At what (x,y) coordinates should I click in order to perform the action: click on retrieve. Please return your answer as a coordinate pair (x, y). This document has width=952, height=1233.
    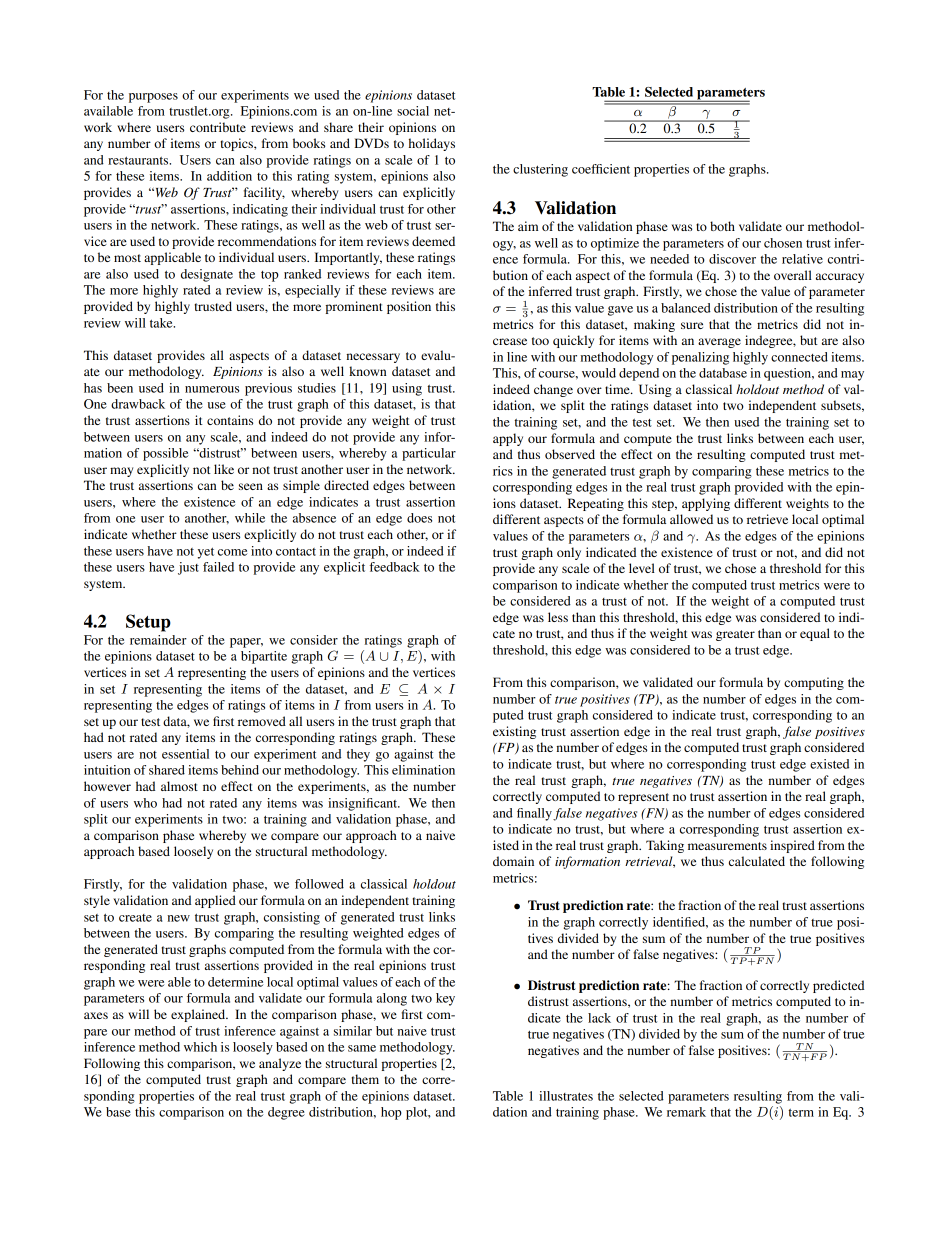
    Looking at the image, I should click on (767, 519).
